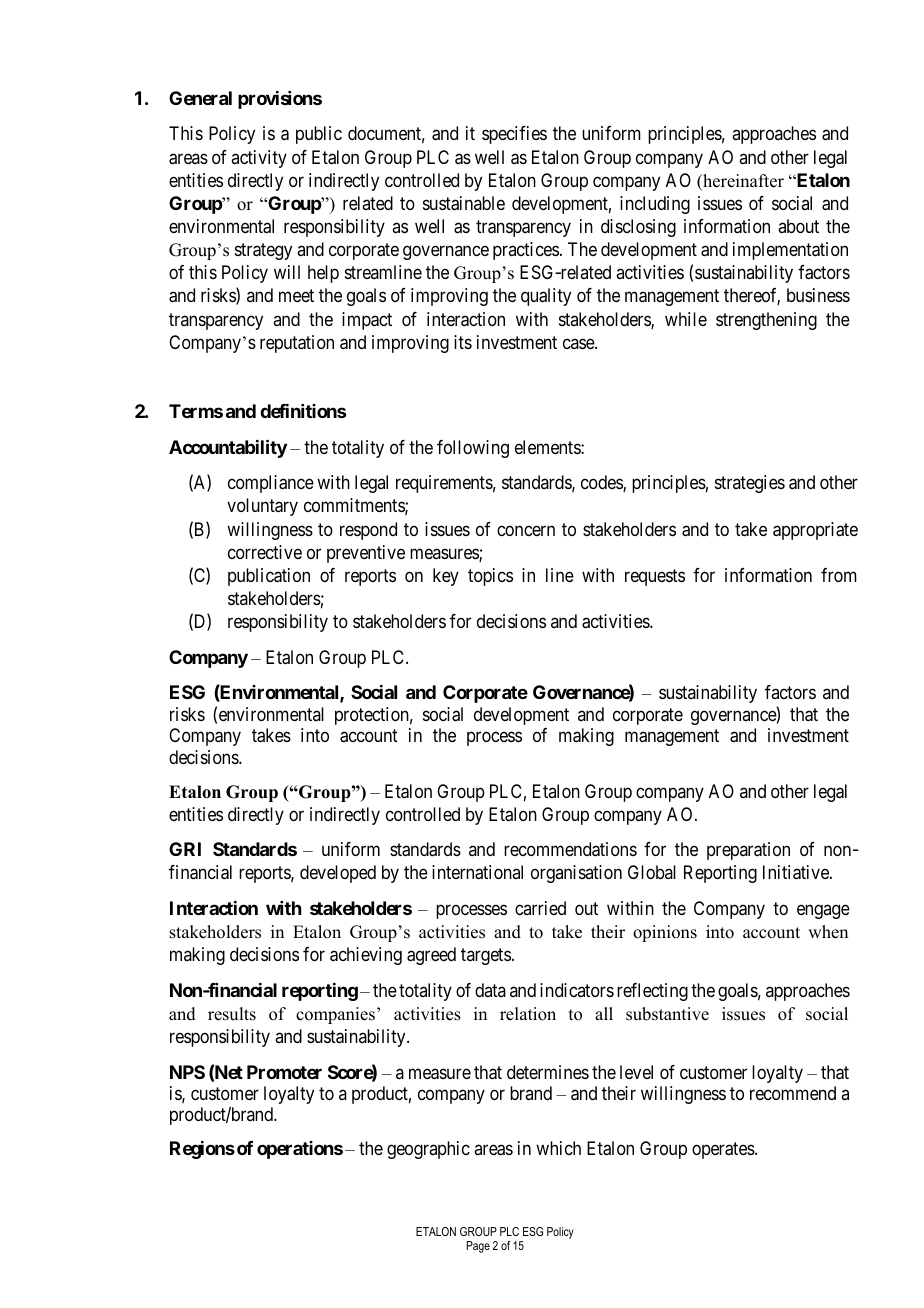 The width and height of the screenshot is (924, 1308). I want to click on topics, so click(490, 577).
